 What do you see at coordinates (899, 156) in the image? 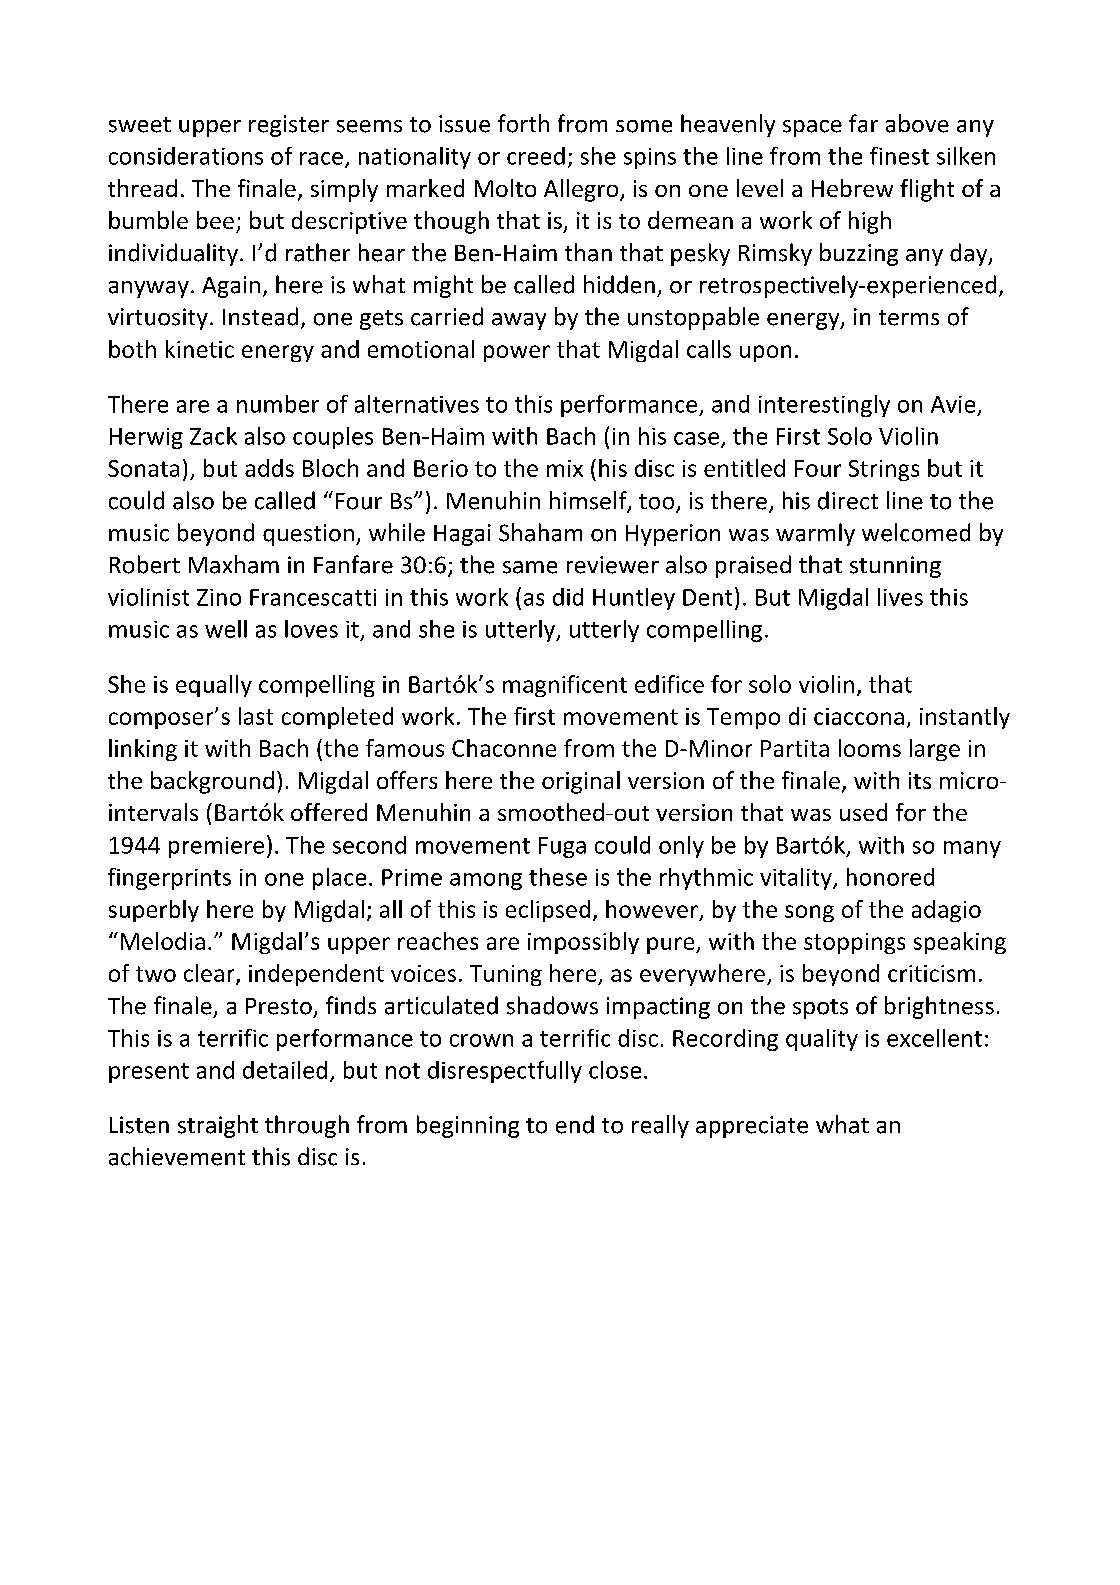
I see `finest` at bounding box center [899, 156].
